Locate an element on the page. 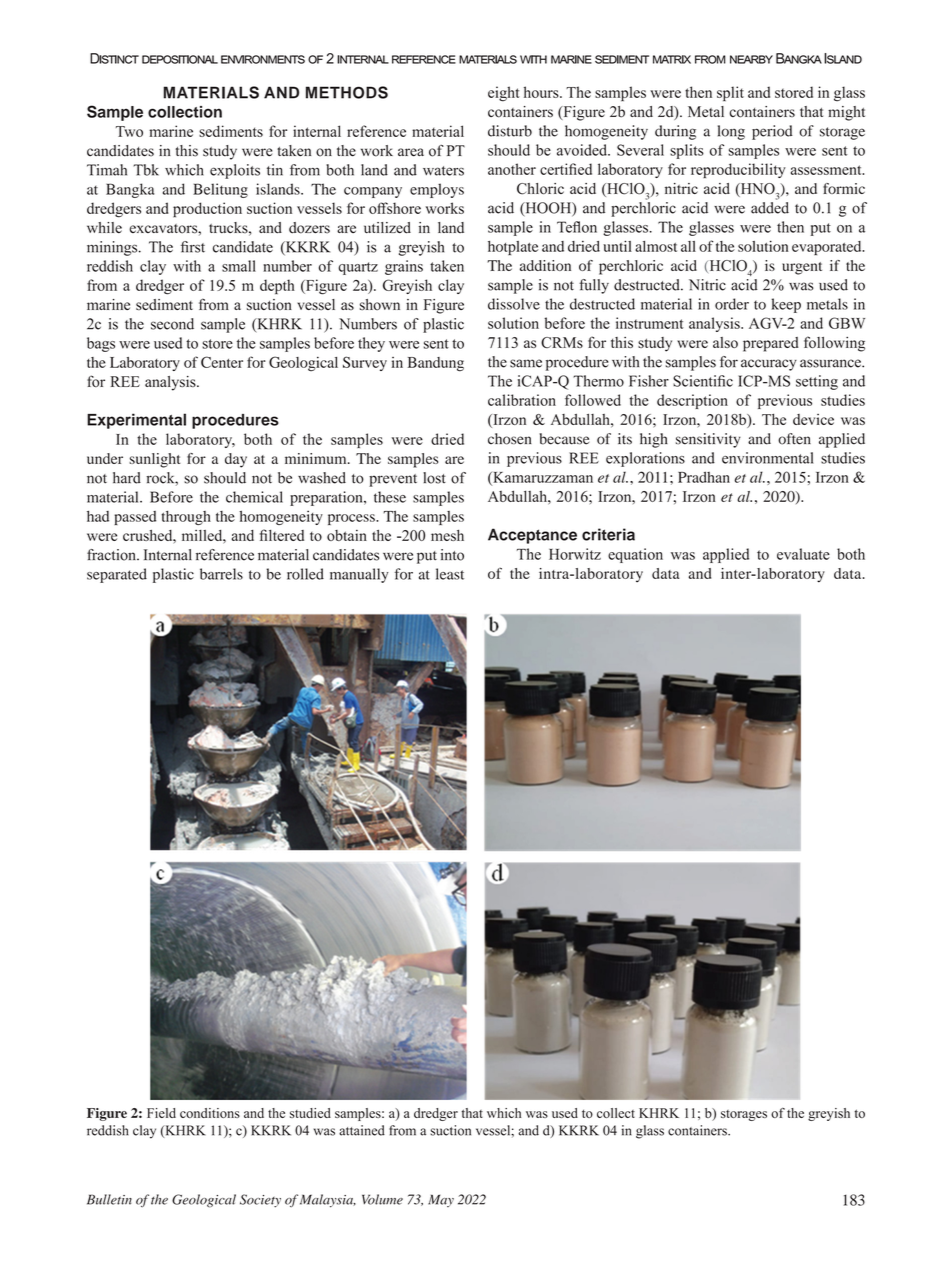 This document has width=952, height=1270. evaluate is located at coordinates (803, 554).
